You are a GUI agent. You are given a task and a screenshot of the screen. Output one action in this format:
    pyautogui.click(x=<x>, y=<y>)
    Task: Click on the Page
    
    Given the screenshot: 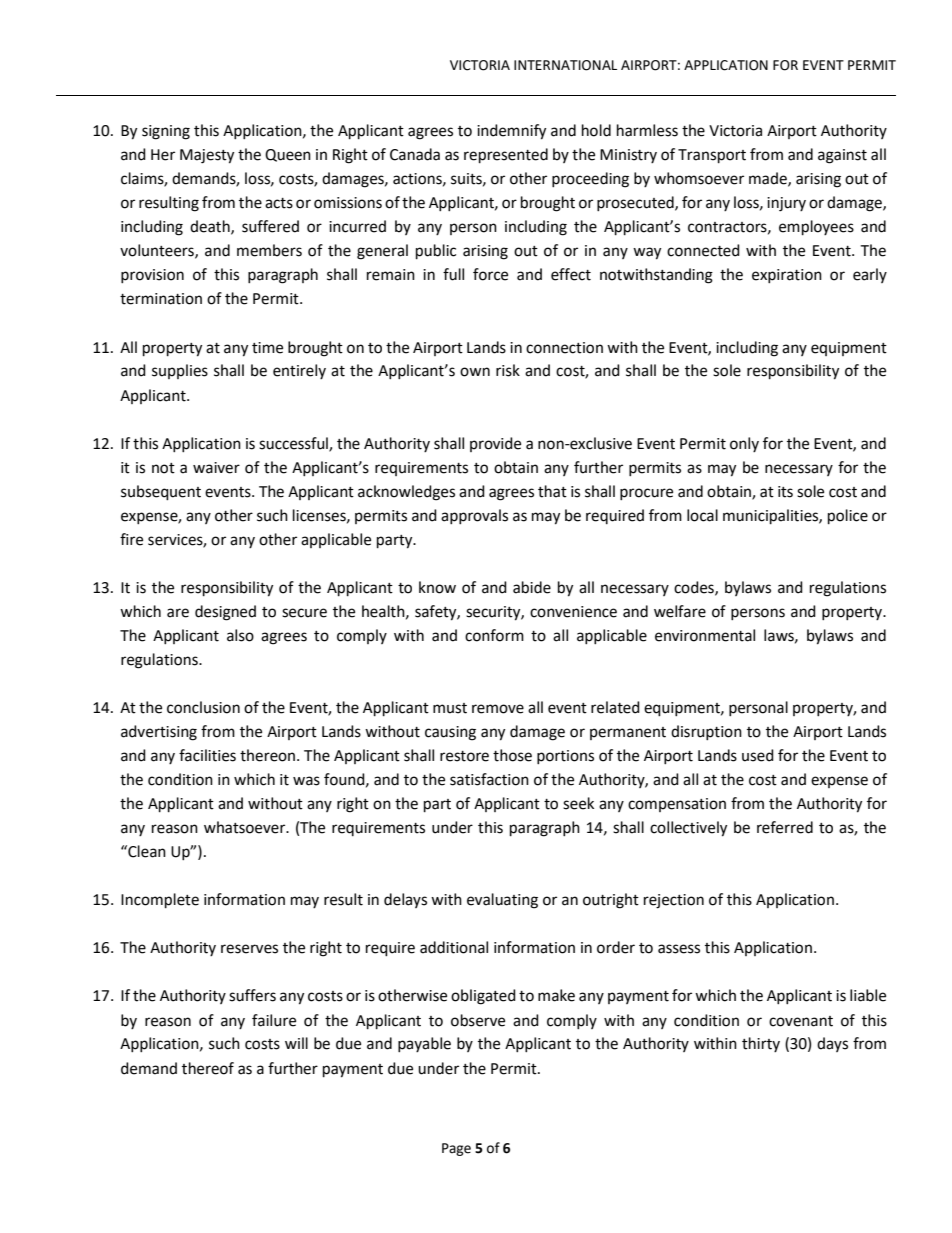 What is the action you would take?
    pyautogui.click(x=456, y=1149)
